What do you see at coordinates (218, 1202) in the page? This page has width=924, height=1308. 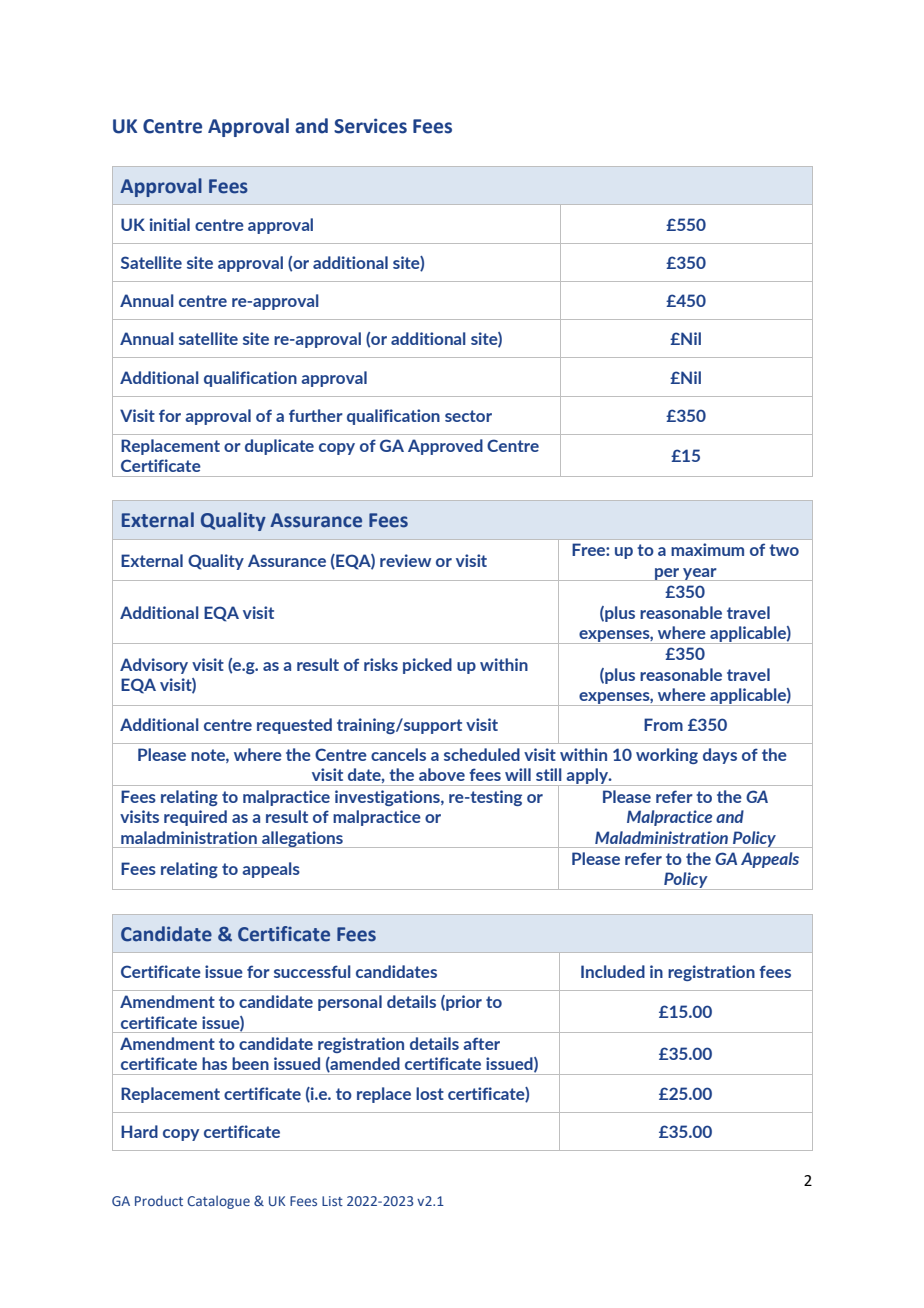 I see `Catalogue` at bounding box center [218, 1202].
